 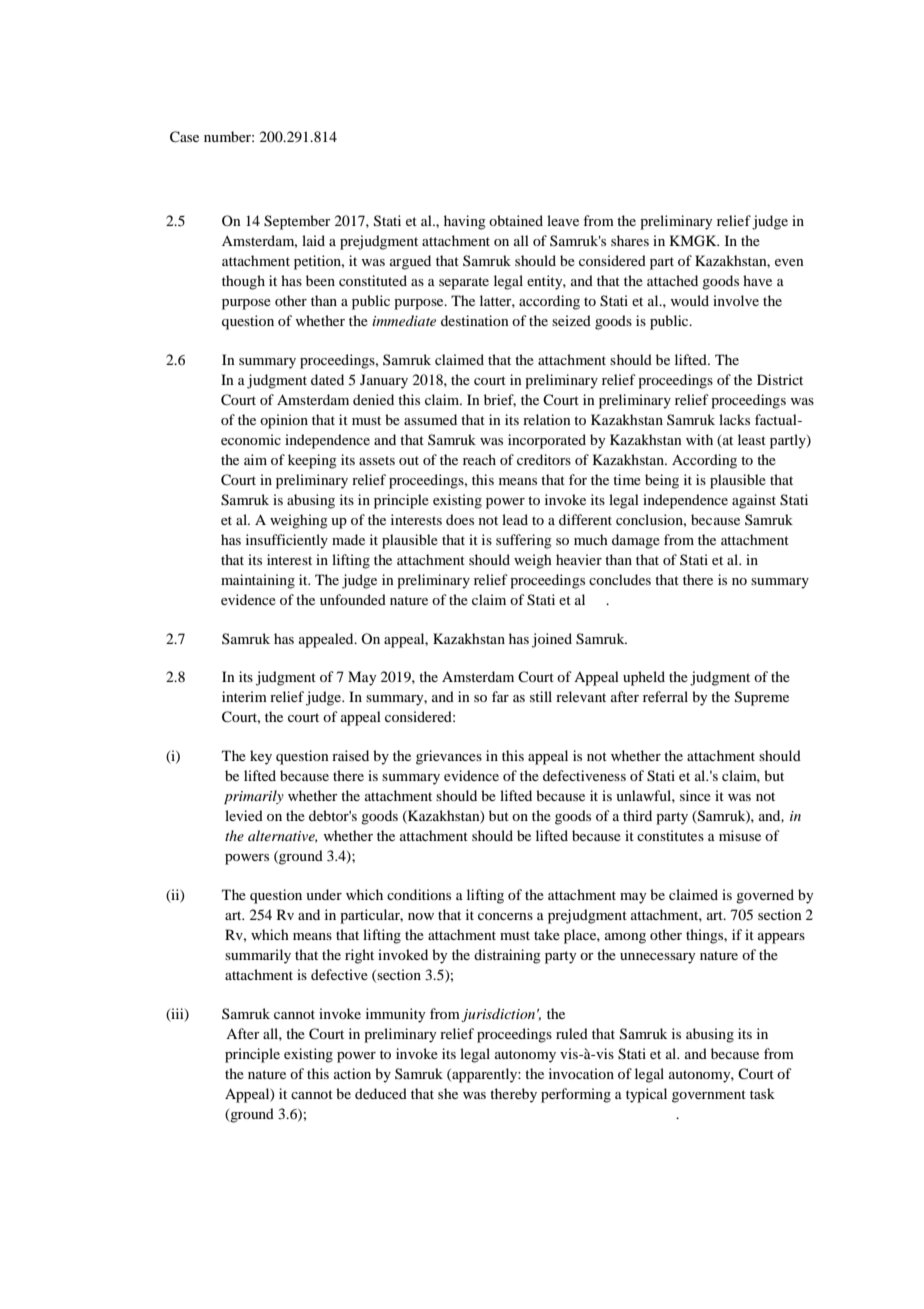 I want to click on action, so click(x=352, y=1073).
